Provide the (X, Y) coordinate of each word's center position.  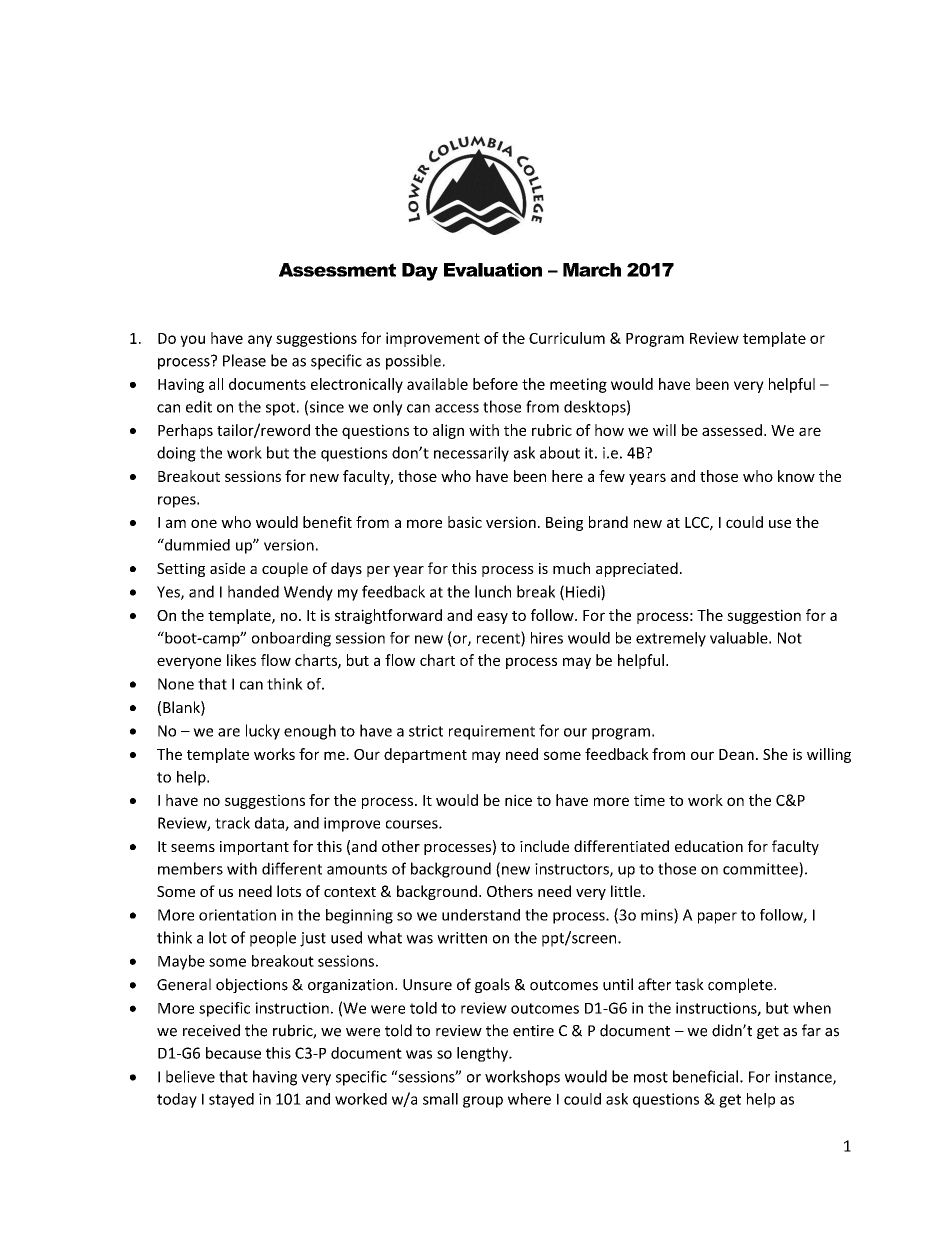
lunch (493, 591)
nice (518, 800)
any (260, 341)
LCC (698, 523)
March (592, 270)
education (709, 846)
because (233, 1053)
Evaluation (493, 270)
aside (227, 568)
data (270, 824)
